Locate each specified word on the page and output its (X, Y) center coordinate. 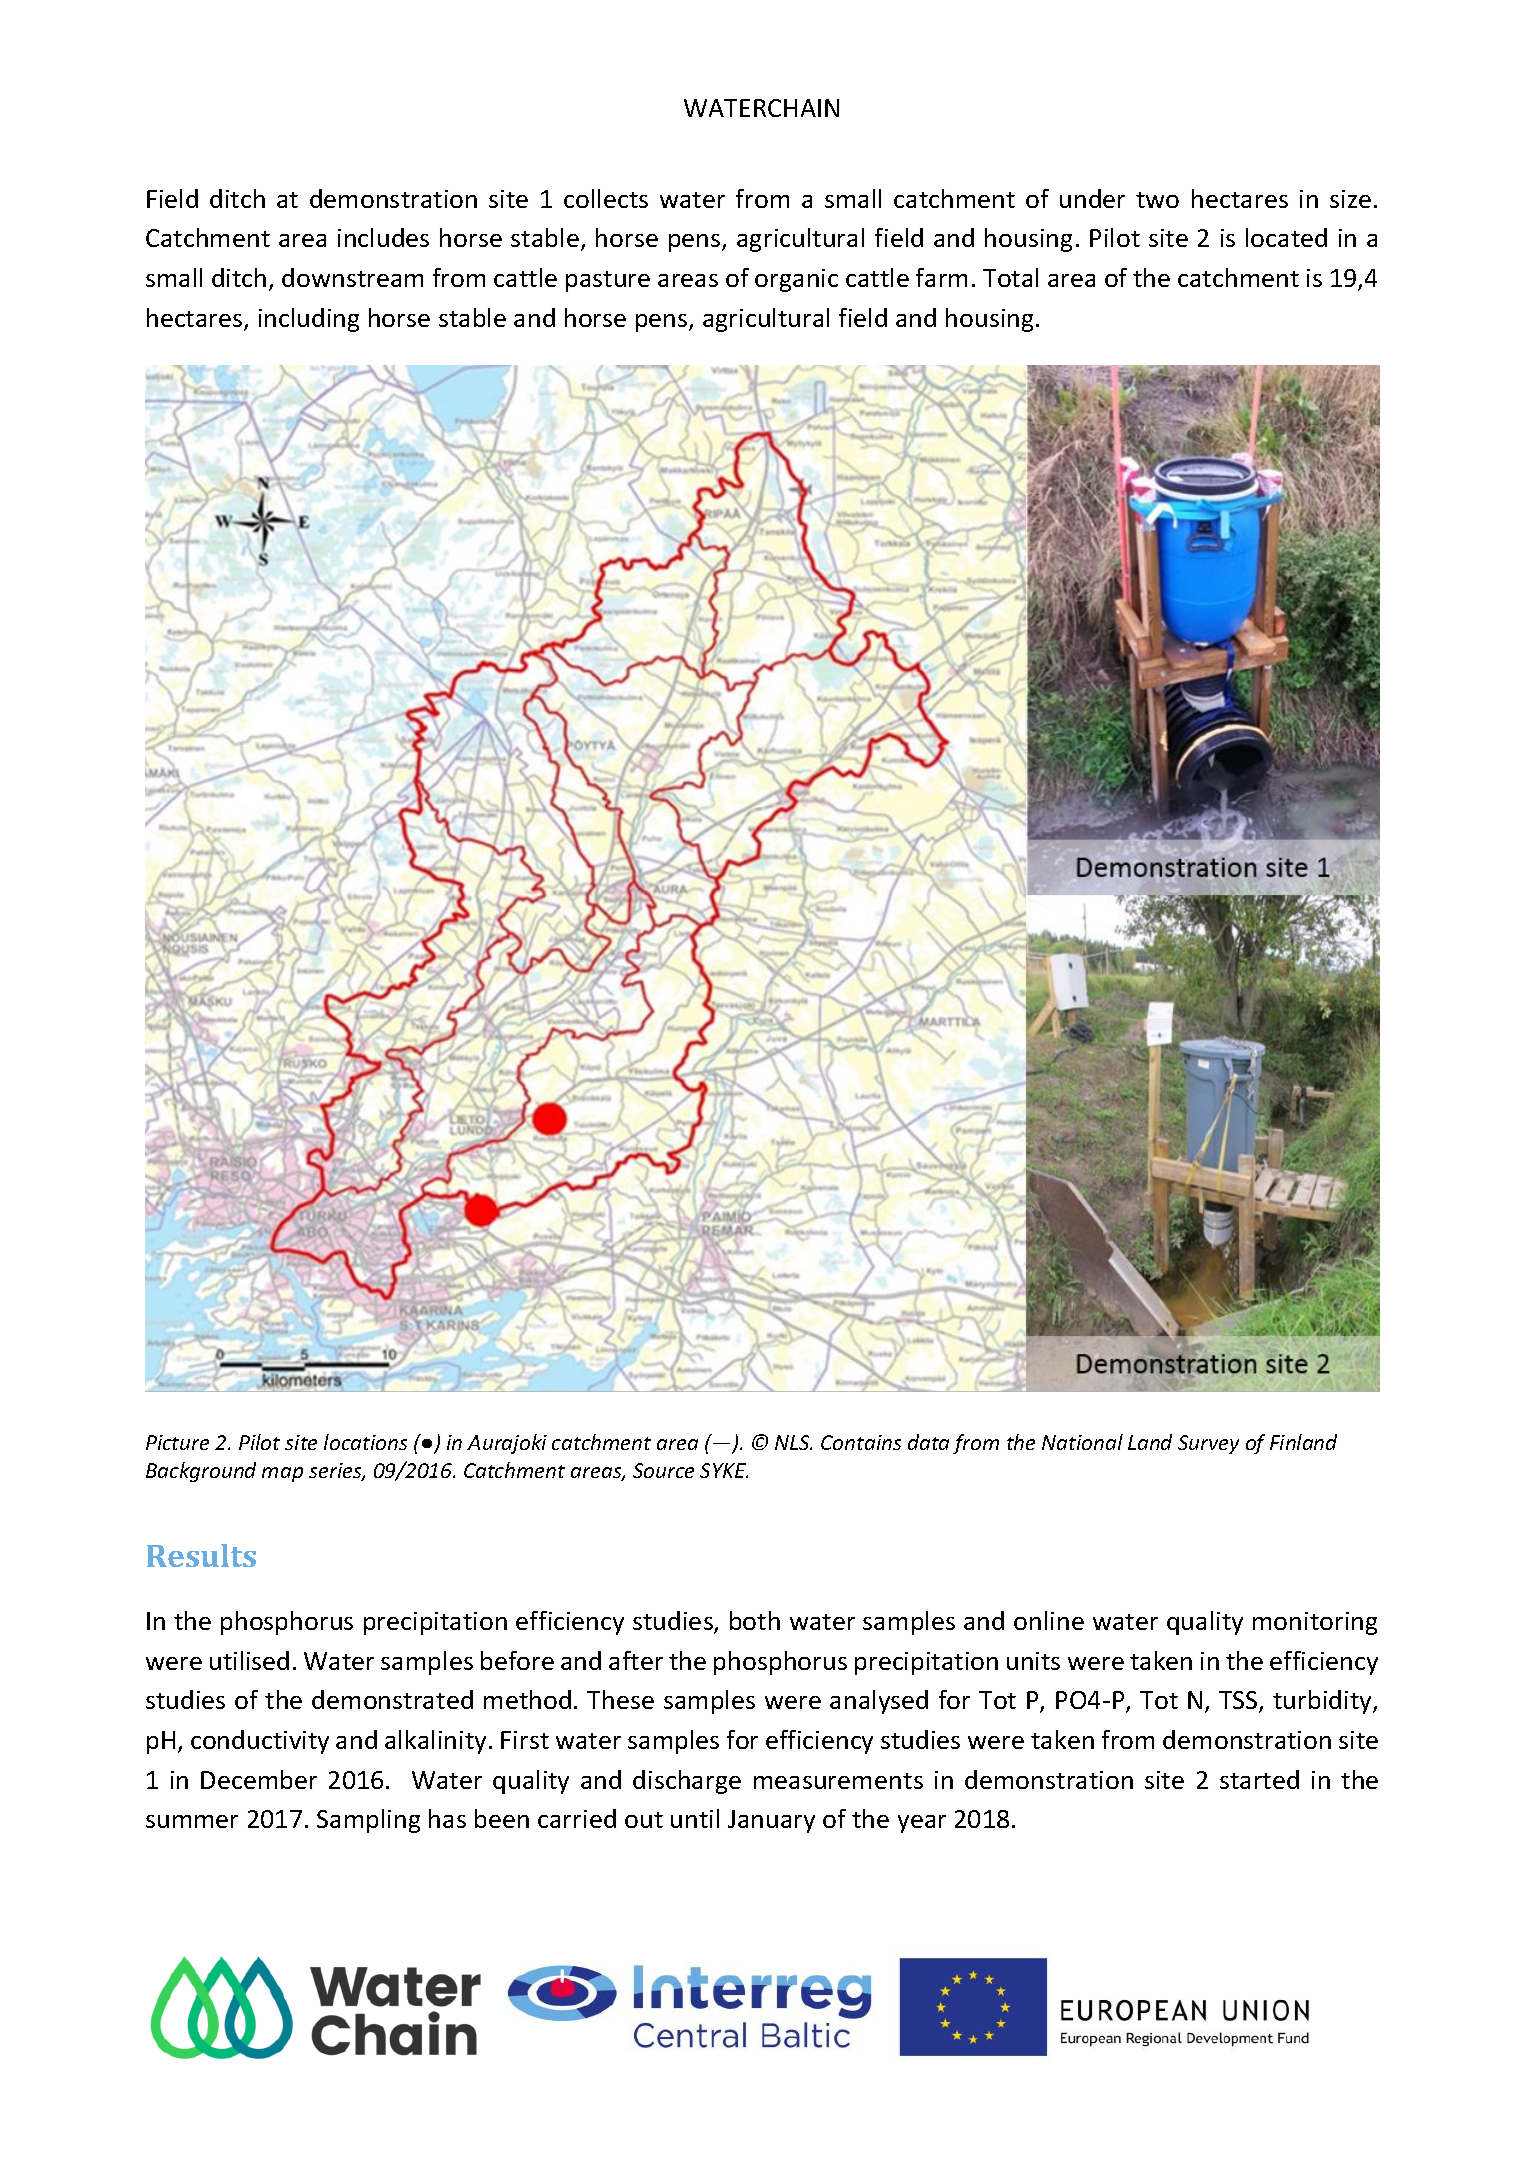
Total (1010, 277)
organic (796, 280)
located (1286, 237)
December (259, 1779)
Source (663, 1470)
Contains (861, 1442)
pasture (608, 281)
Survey (1208, 1444)
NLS (793, 1442)
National (1082, 1442)
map (282, 1474)
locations (365, 1442)
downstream (352, 277)
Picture (177, 1442)
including (309, 320)
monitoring (1315, 1623)
